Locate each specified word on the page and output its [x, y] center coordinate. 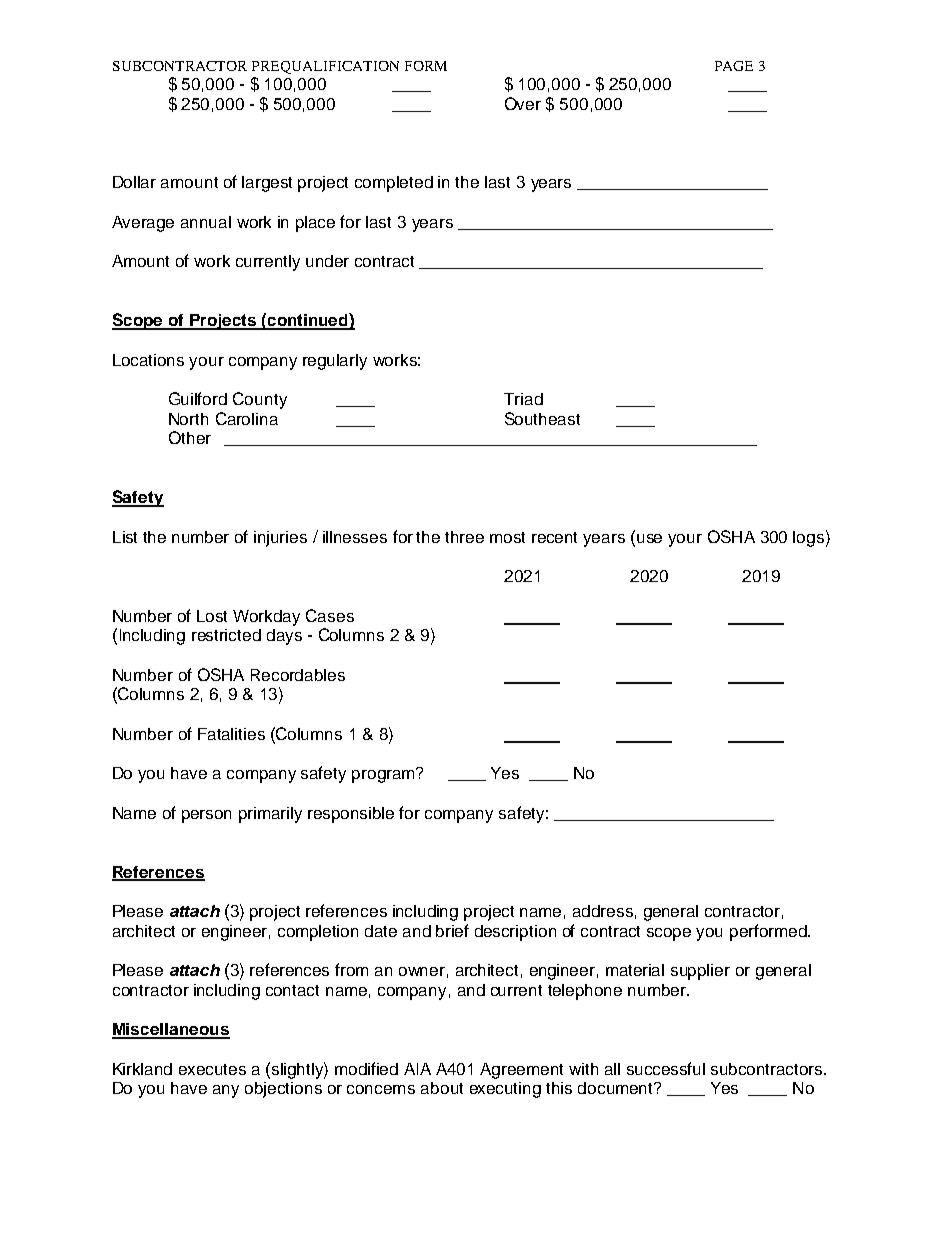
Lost [212, 616]
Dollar [134, 182]
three [464, 537]
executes [212, 1069]
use [649, 538]
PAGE [734, 66]
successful [666, 1068]
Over [523, 103]
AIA [417, 1069]
